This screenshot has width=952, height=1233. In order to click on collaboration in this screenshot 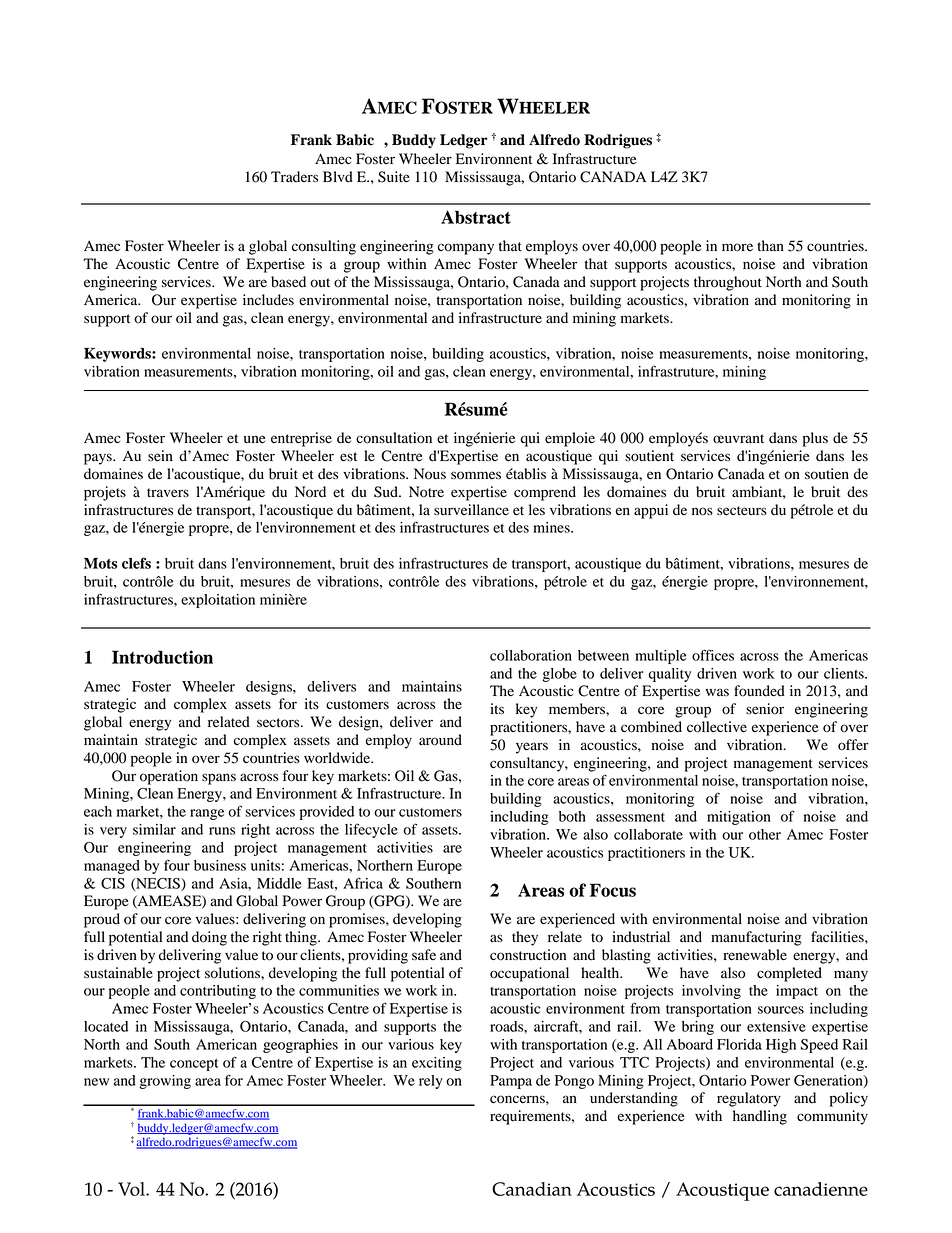, I will do `click(531, 655)`.
